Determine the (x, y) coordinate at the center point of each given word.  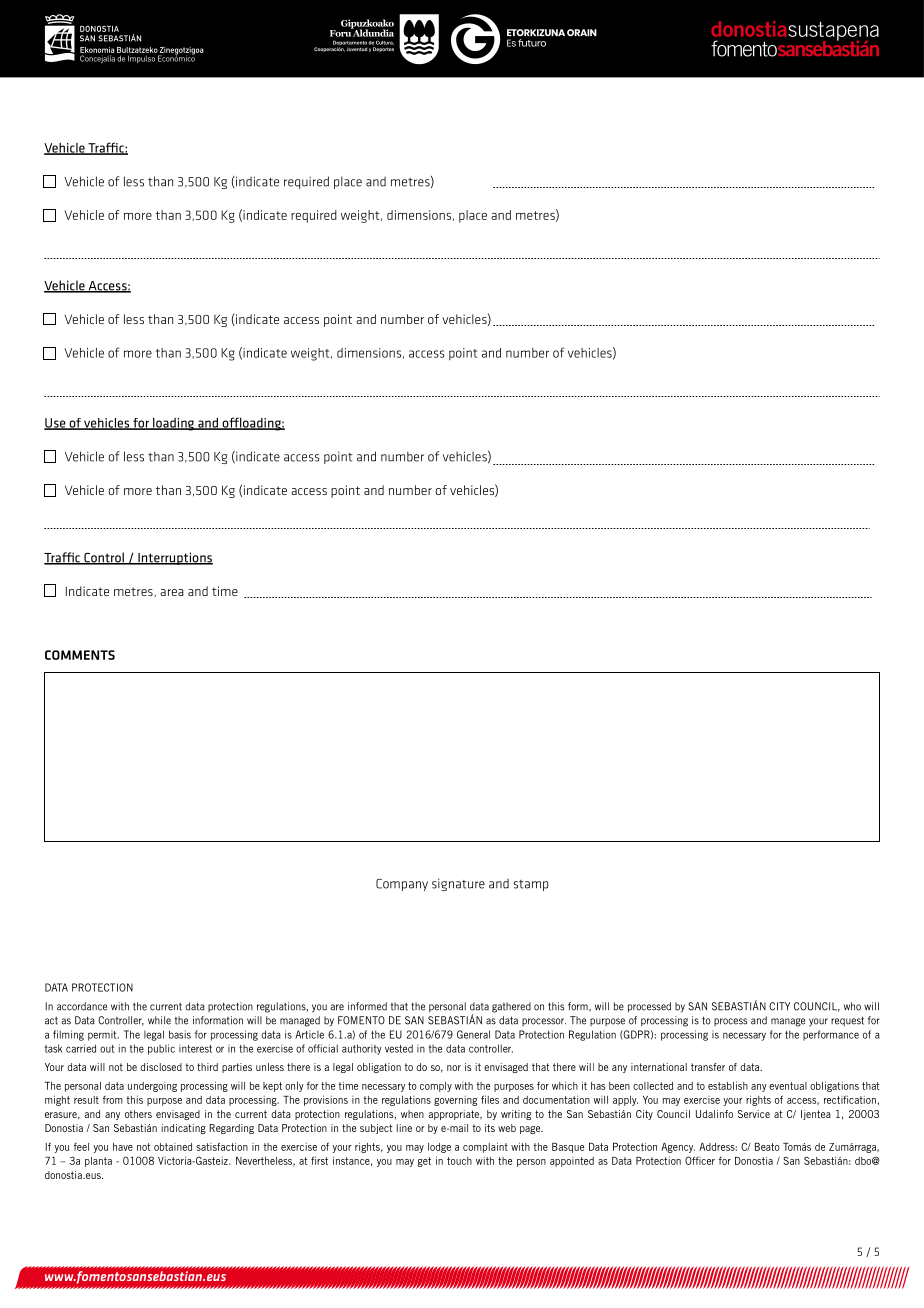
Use (56, 424)
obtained (173, 1147)
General (473, 1034)
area (172, 592)
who (852, 1006)
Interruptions (174, 558)
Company (402, 885)
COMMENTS (80, 655)
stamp (530, 885)
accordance (82, 1006)
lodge (439, 1148)
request (847, 1021)
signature (458, 884)
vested (399, 1048)
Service (754, 1114)
